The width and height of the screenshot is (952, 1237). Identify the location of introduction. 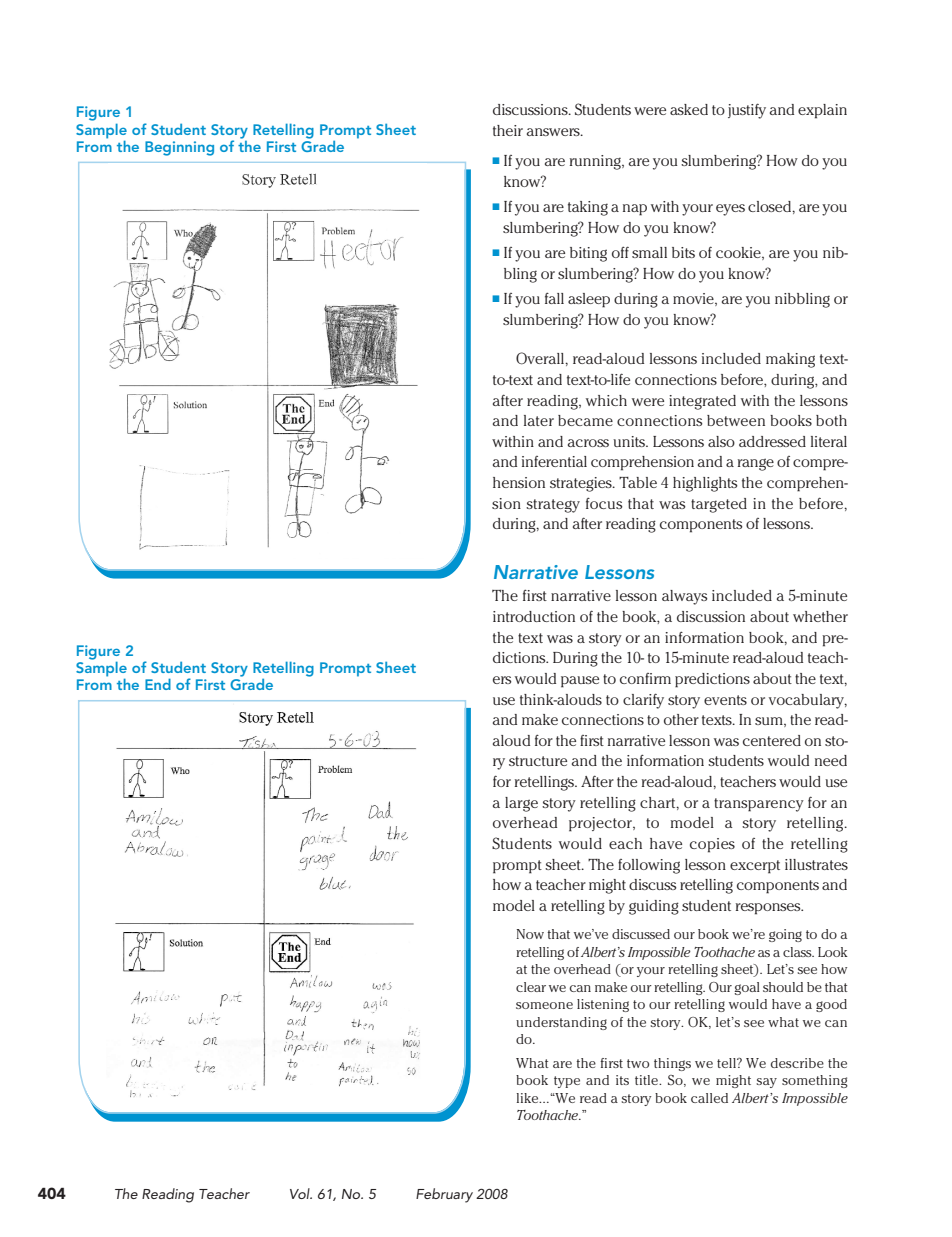
(534, 616).
